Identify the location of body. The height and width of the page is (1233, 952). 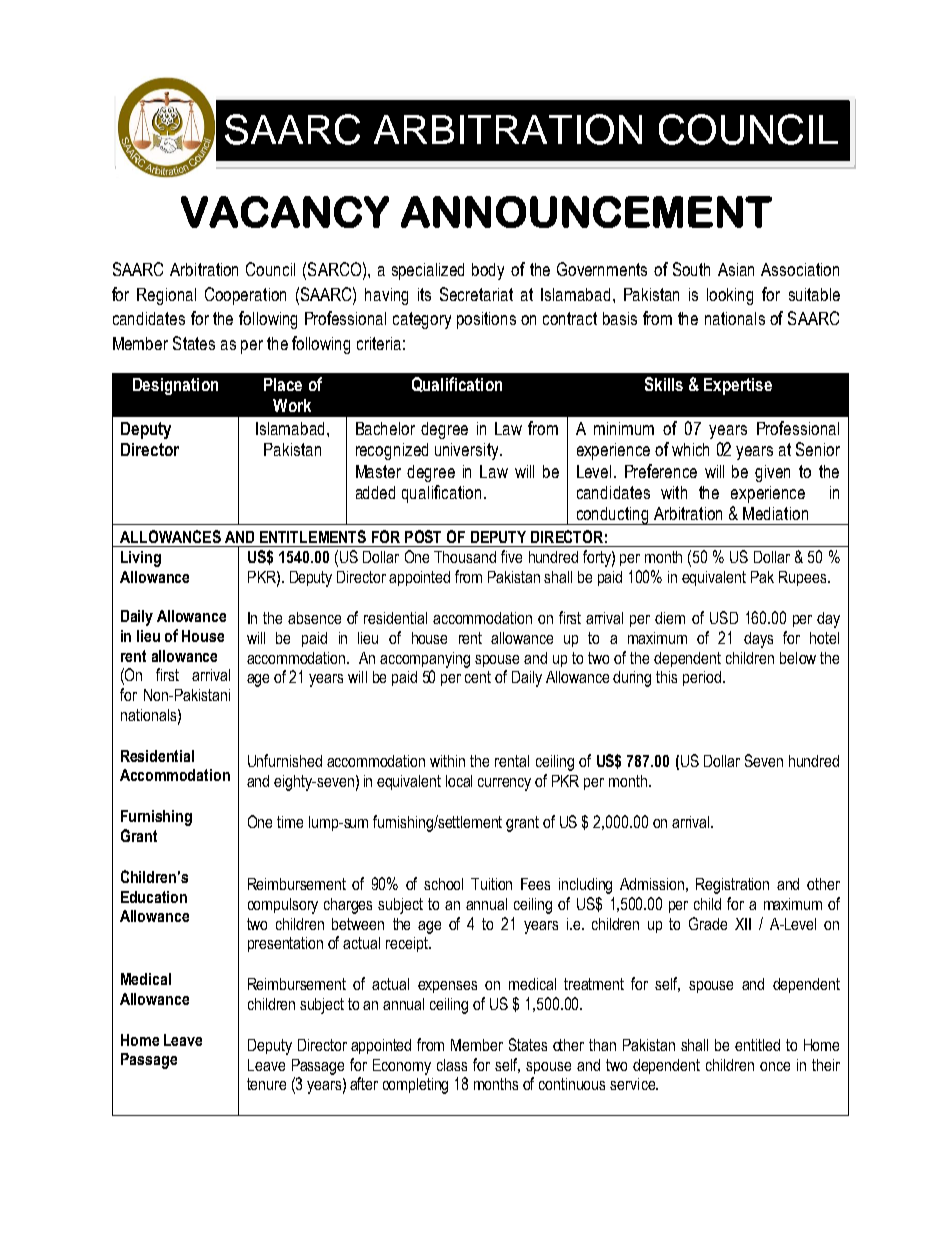
(488, 271).
